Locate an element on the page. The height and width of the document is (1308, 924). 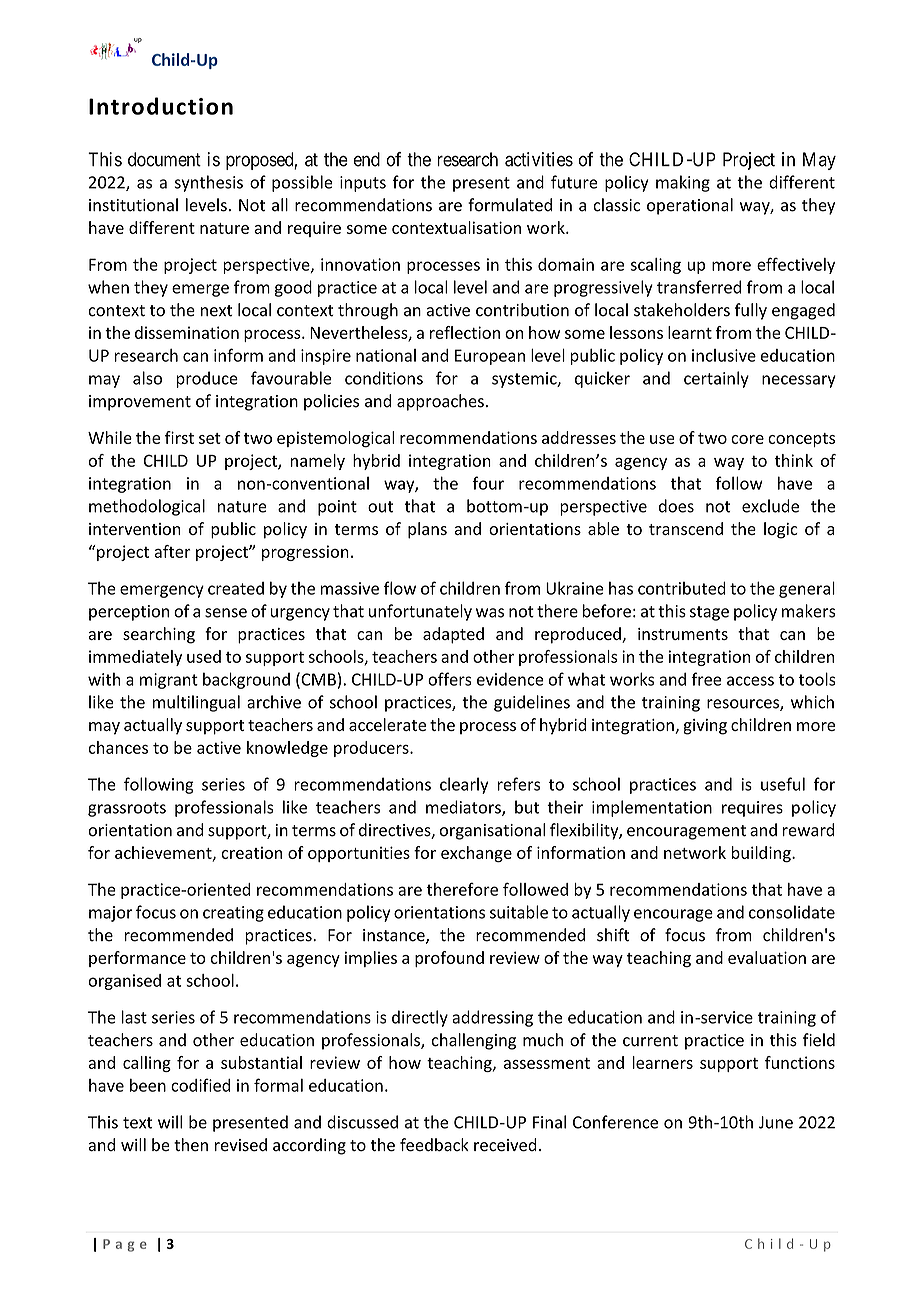
document is located at coordinates (164, 159).
